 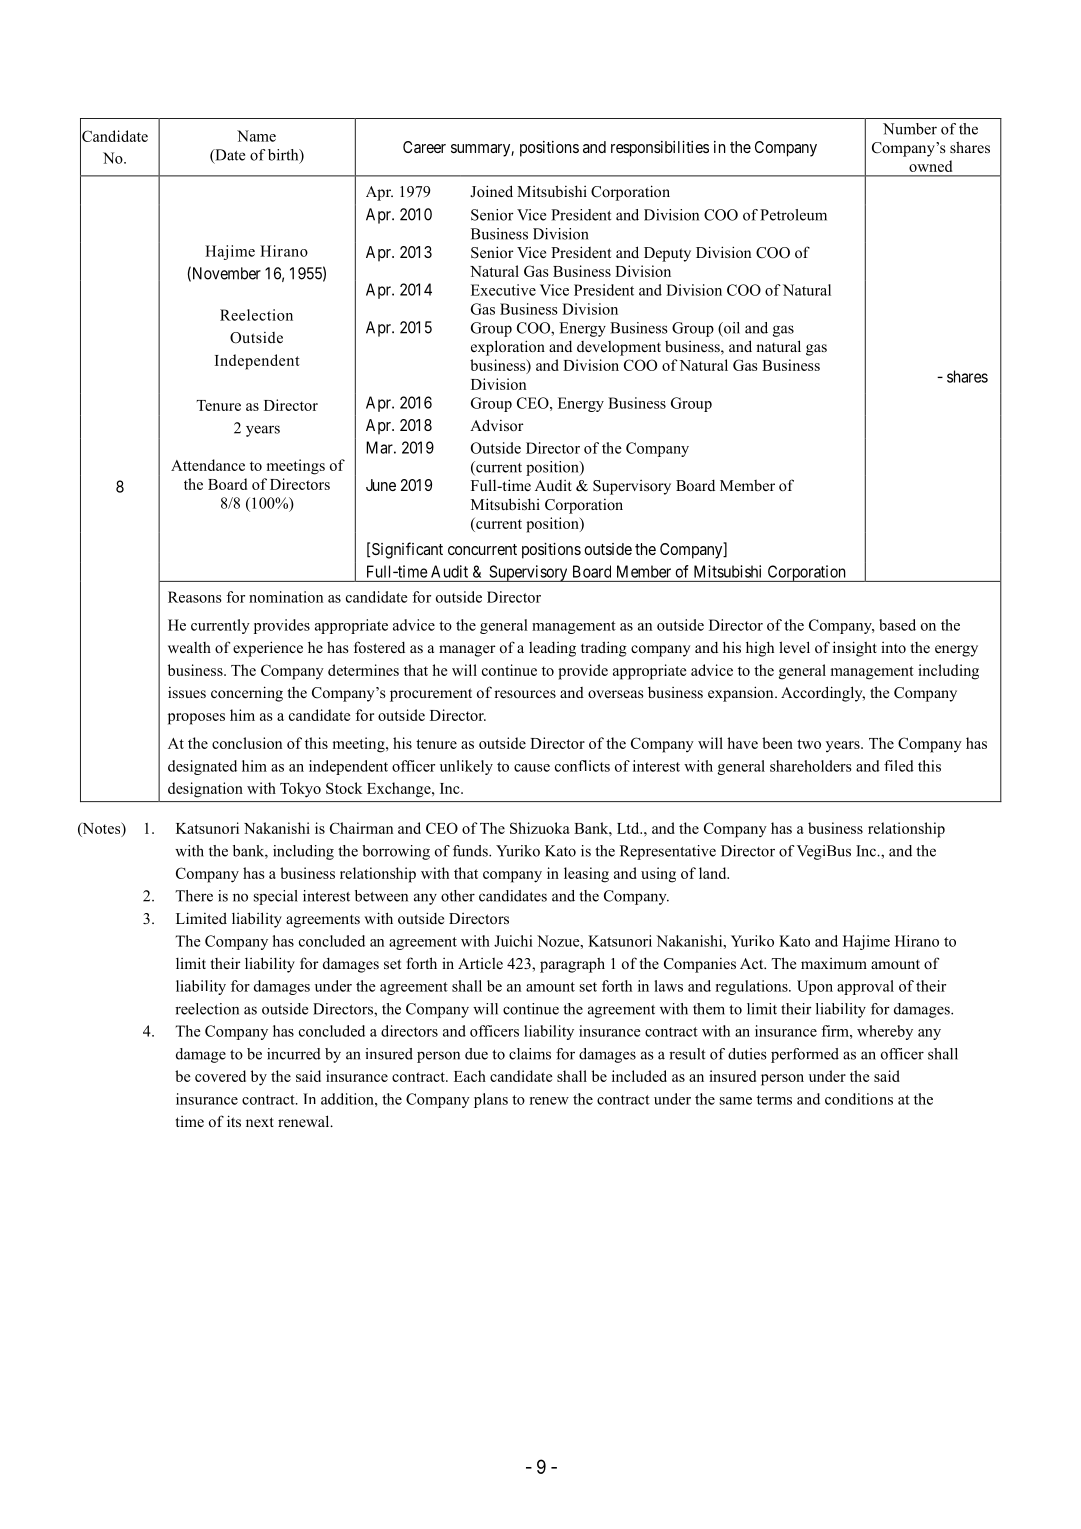 I want to click on next, so click(x=260, y=1122).
